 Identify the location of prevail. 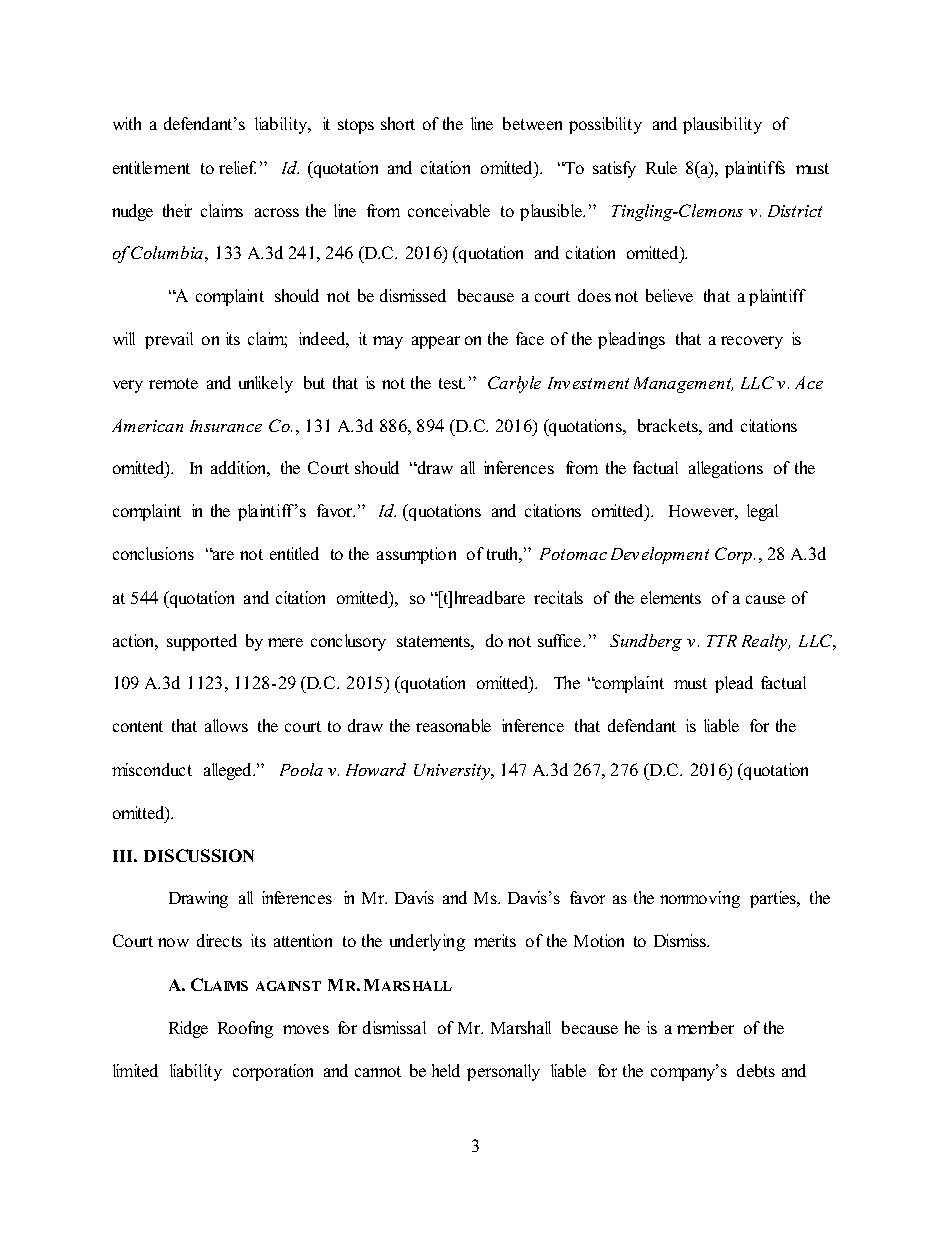
(169, 340).
